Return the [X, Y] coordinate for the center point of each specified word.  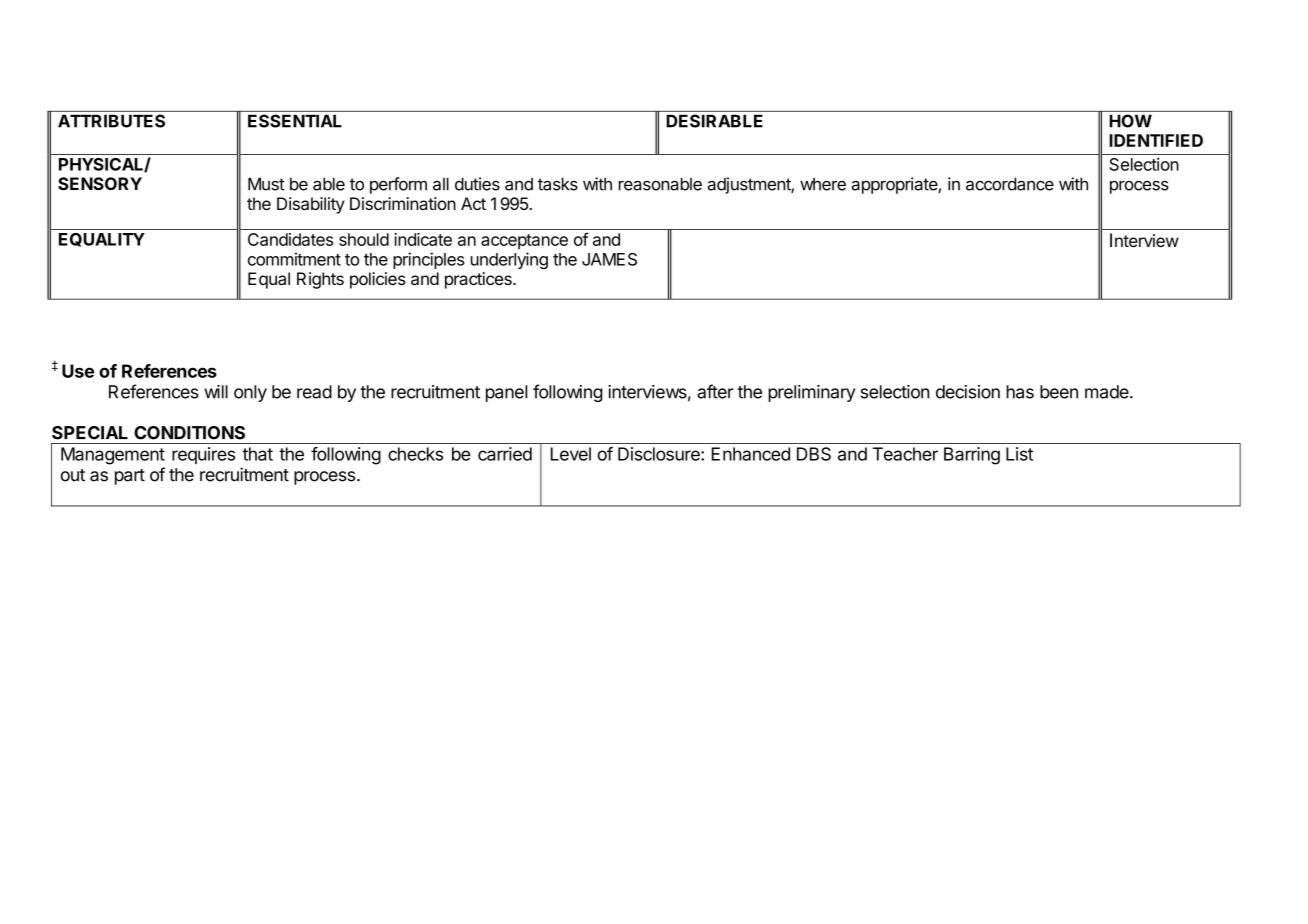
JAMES [609, 259]
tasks [558, 184]
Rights [320, 280]
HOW [1131, 121]
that [257, 454]
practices [479, 280]
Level [571, 454]
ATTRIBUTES [111, 121]
